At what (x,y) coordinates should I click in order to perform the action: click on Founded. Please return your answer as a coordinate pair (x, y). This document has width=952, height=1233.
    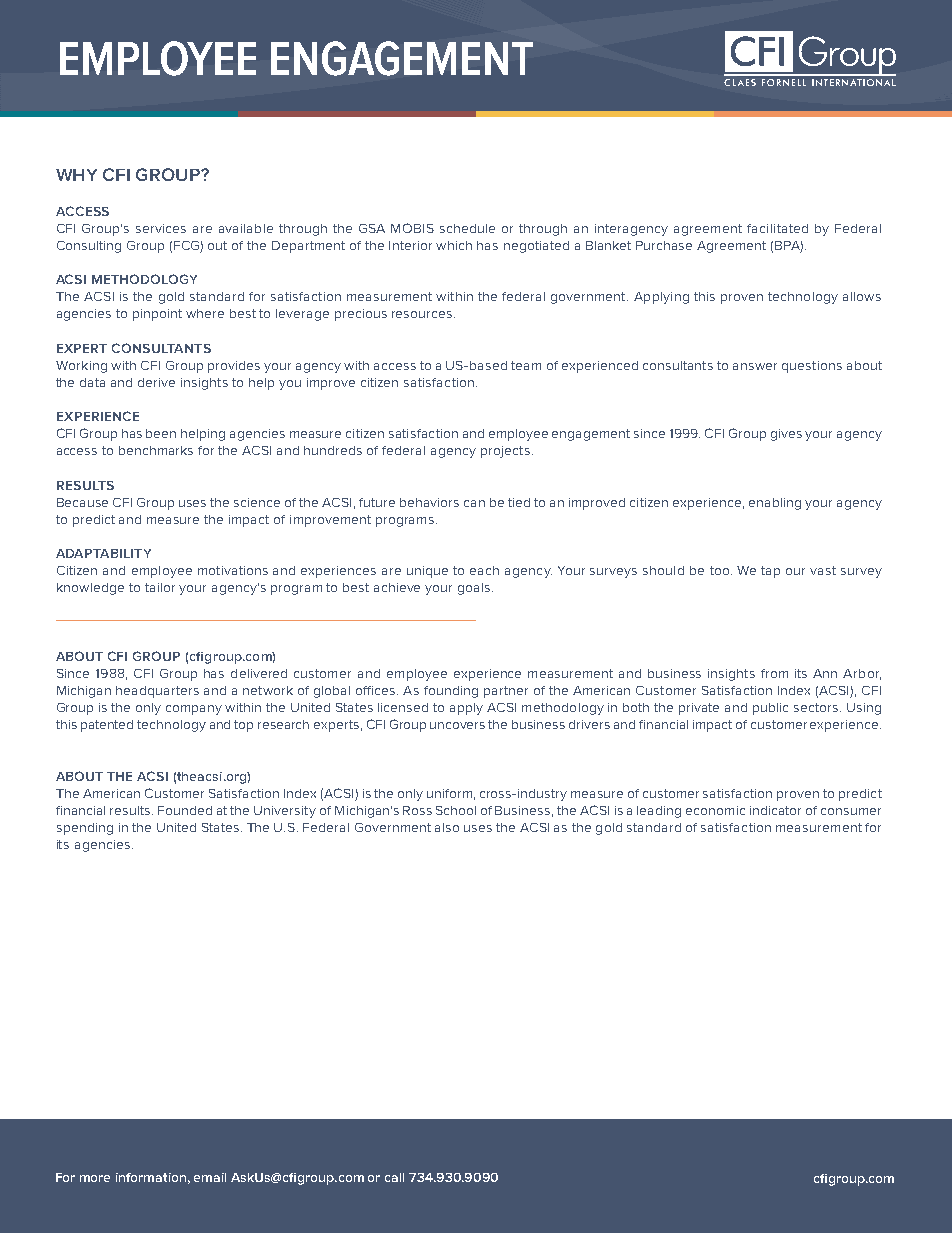
    Looking at the image, I should click on (185, 810).
